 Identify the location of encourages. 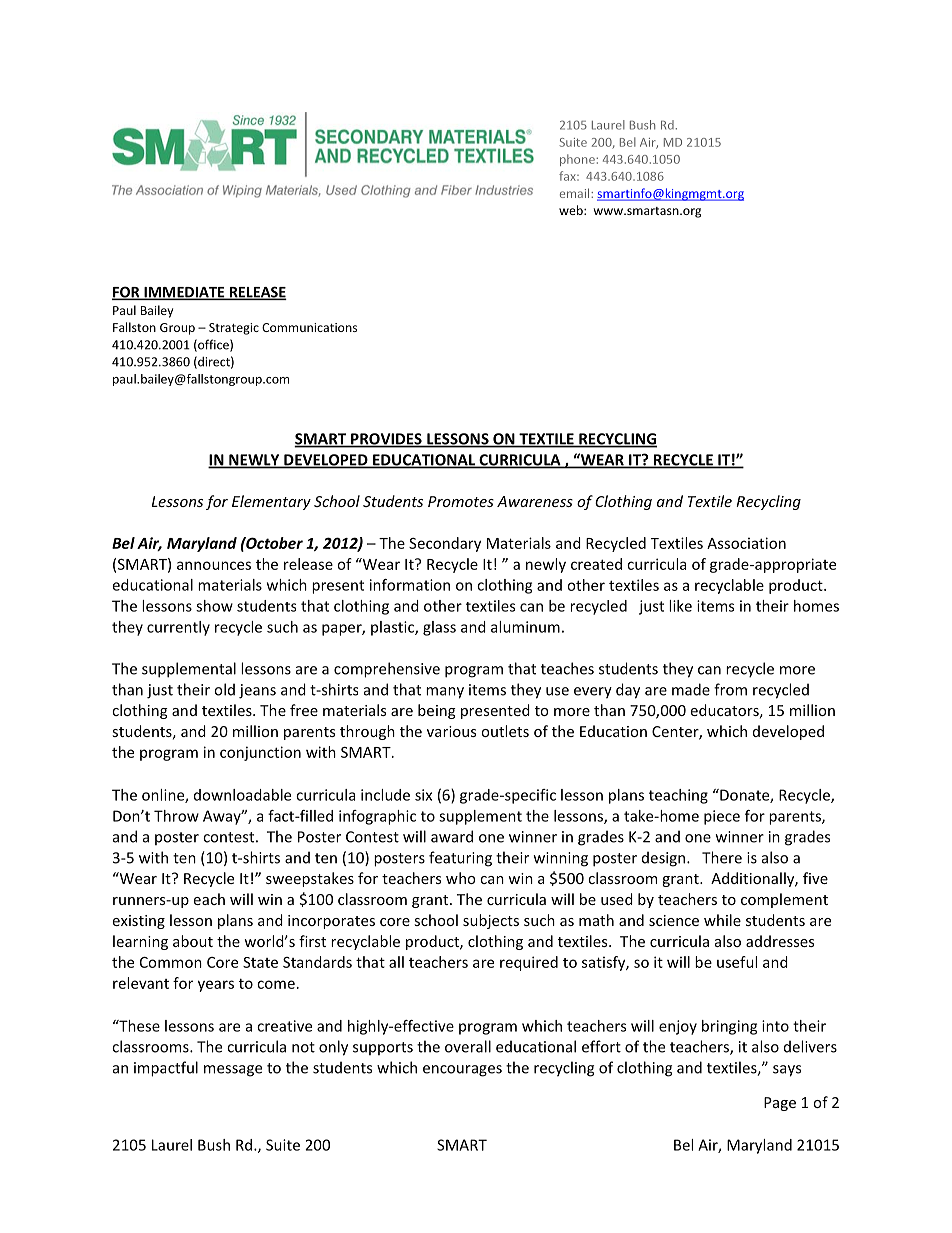
(462, 1071).
